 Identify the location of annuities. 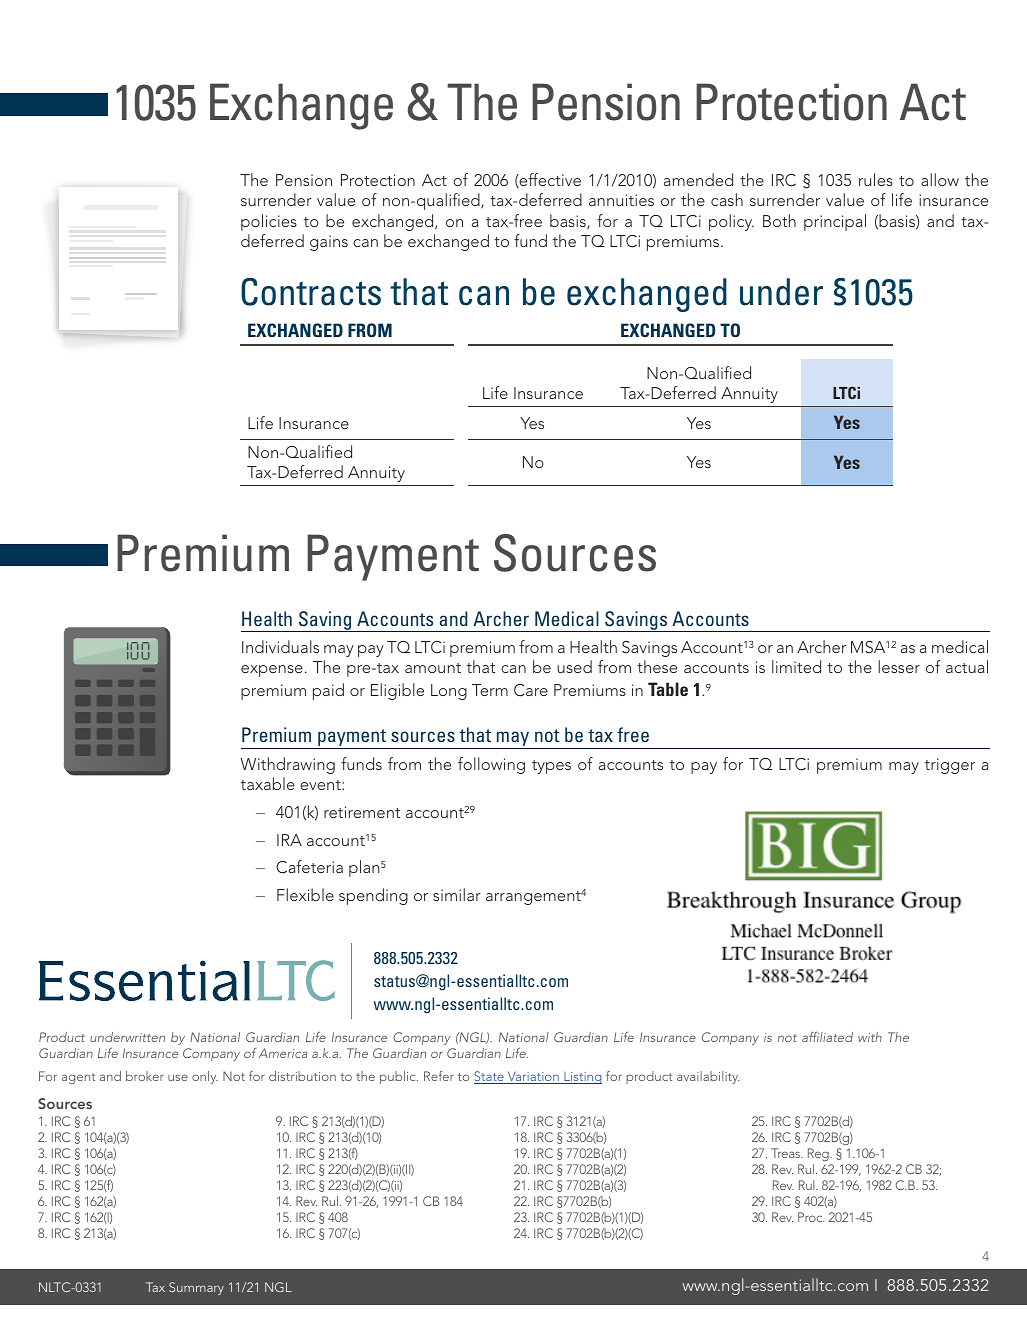
(621, 200).
